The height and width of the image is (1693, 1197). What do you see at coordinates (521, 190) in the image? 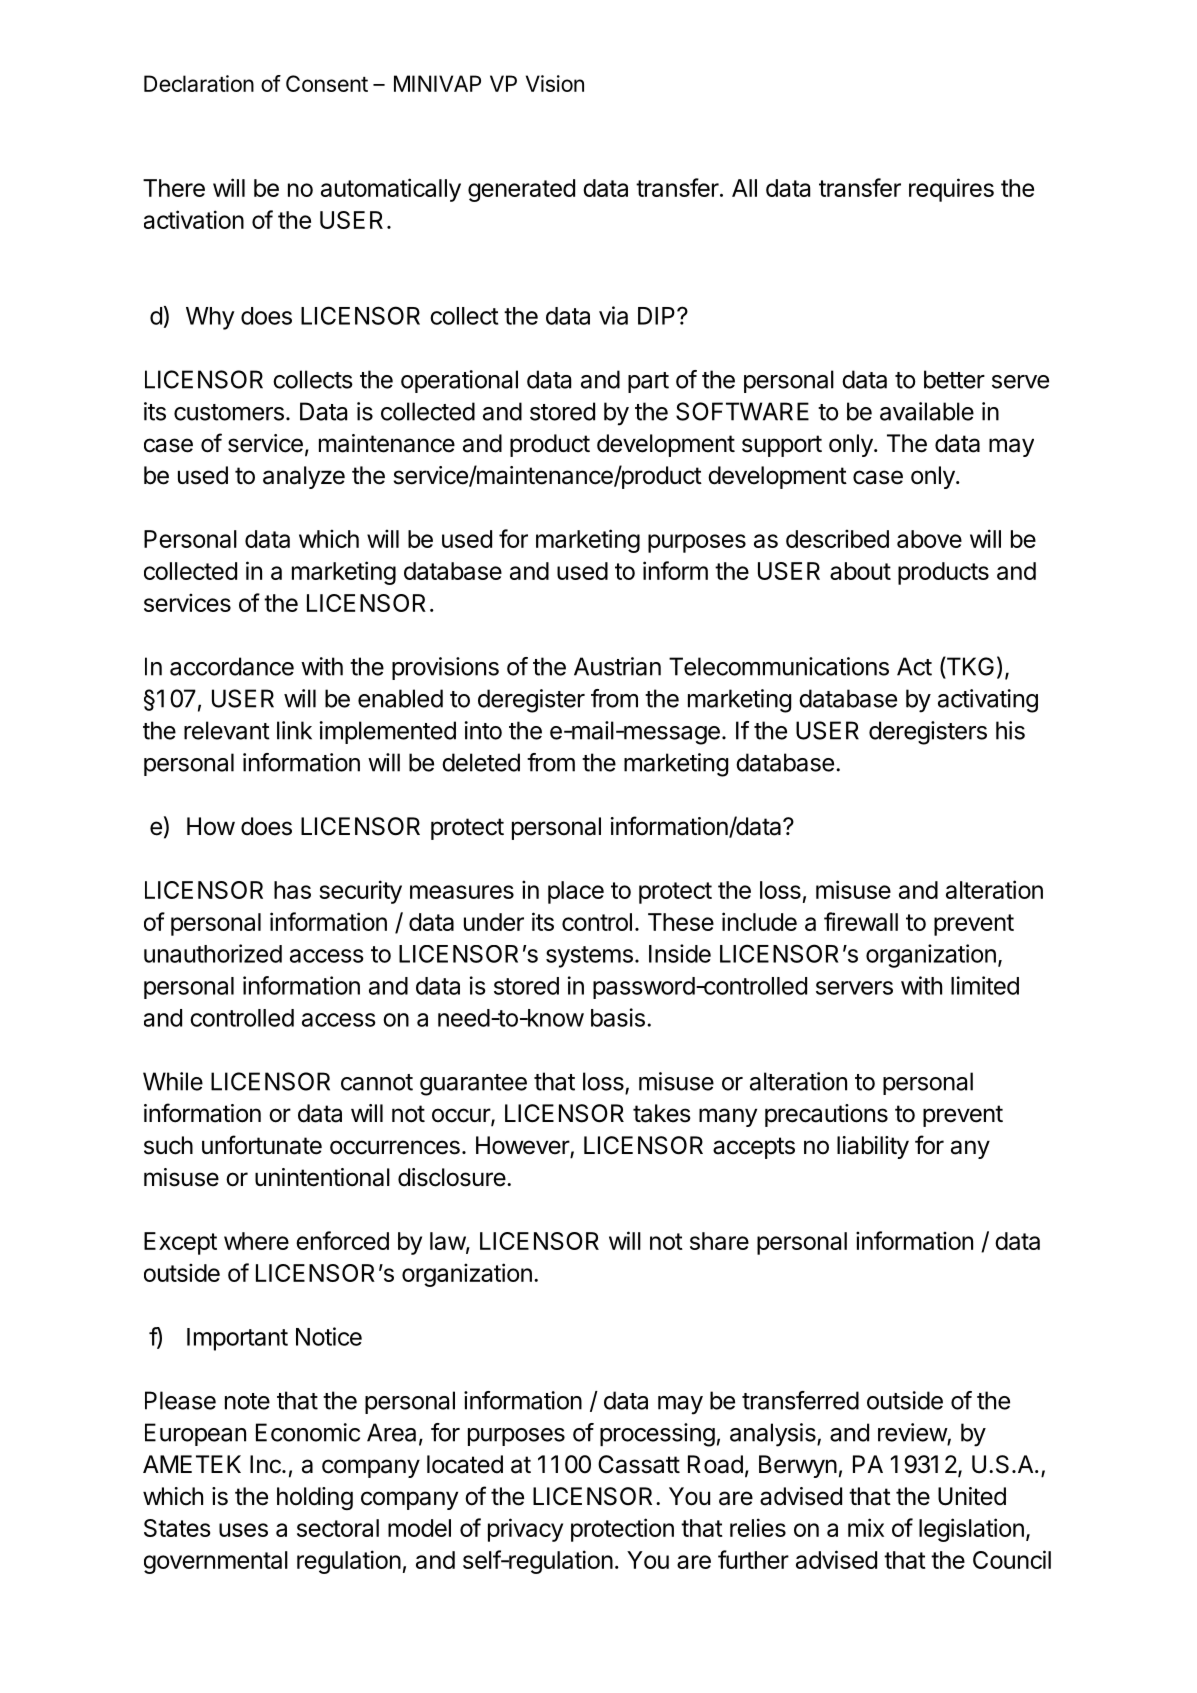
I see `generated` at bounding box center [521, 190].
